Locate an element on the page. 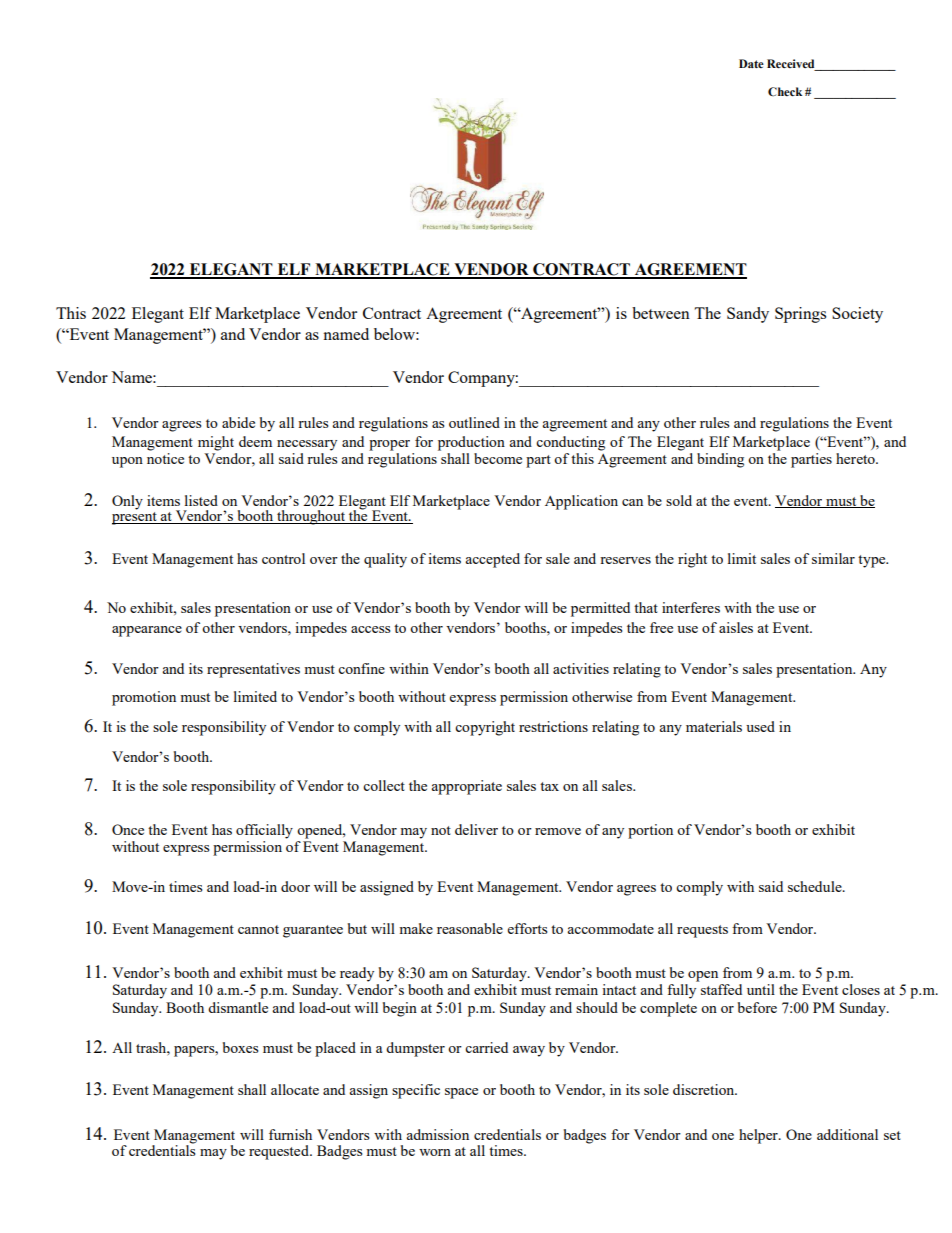 This image has width=952, height=1233. officially is located at coordinates (264, 831).
